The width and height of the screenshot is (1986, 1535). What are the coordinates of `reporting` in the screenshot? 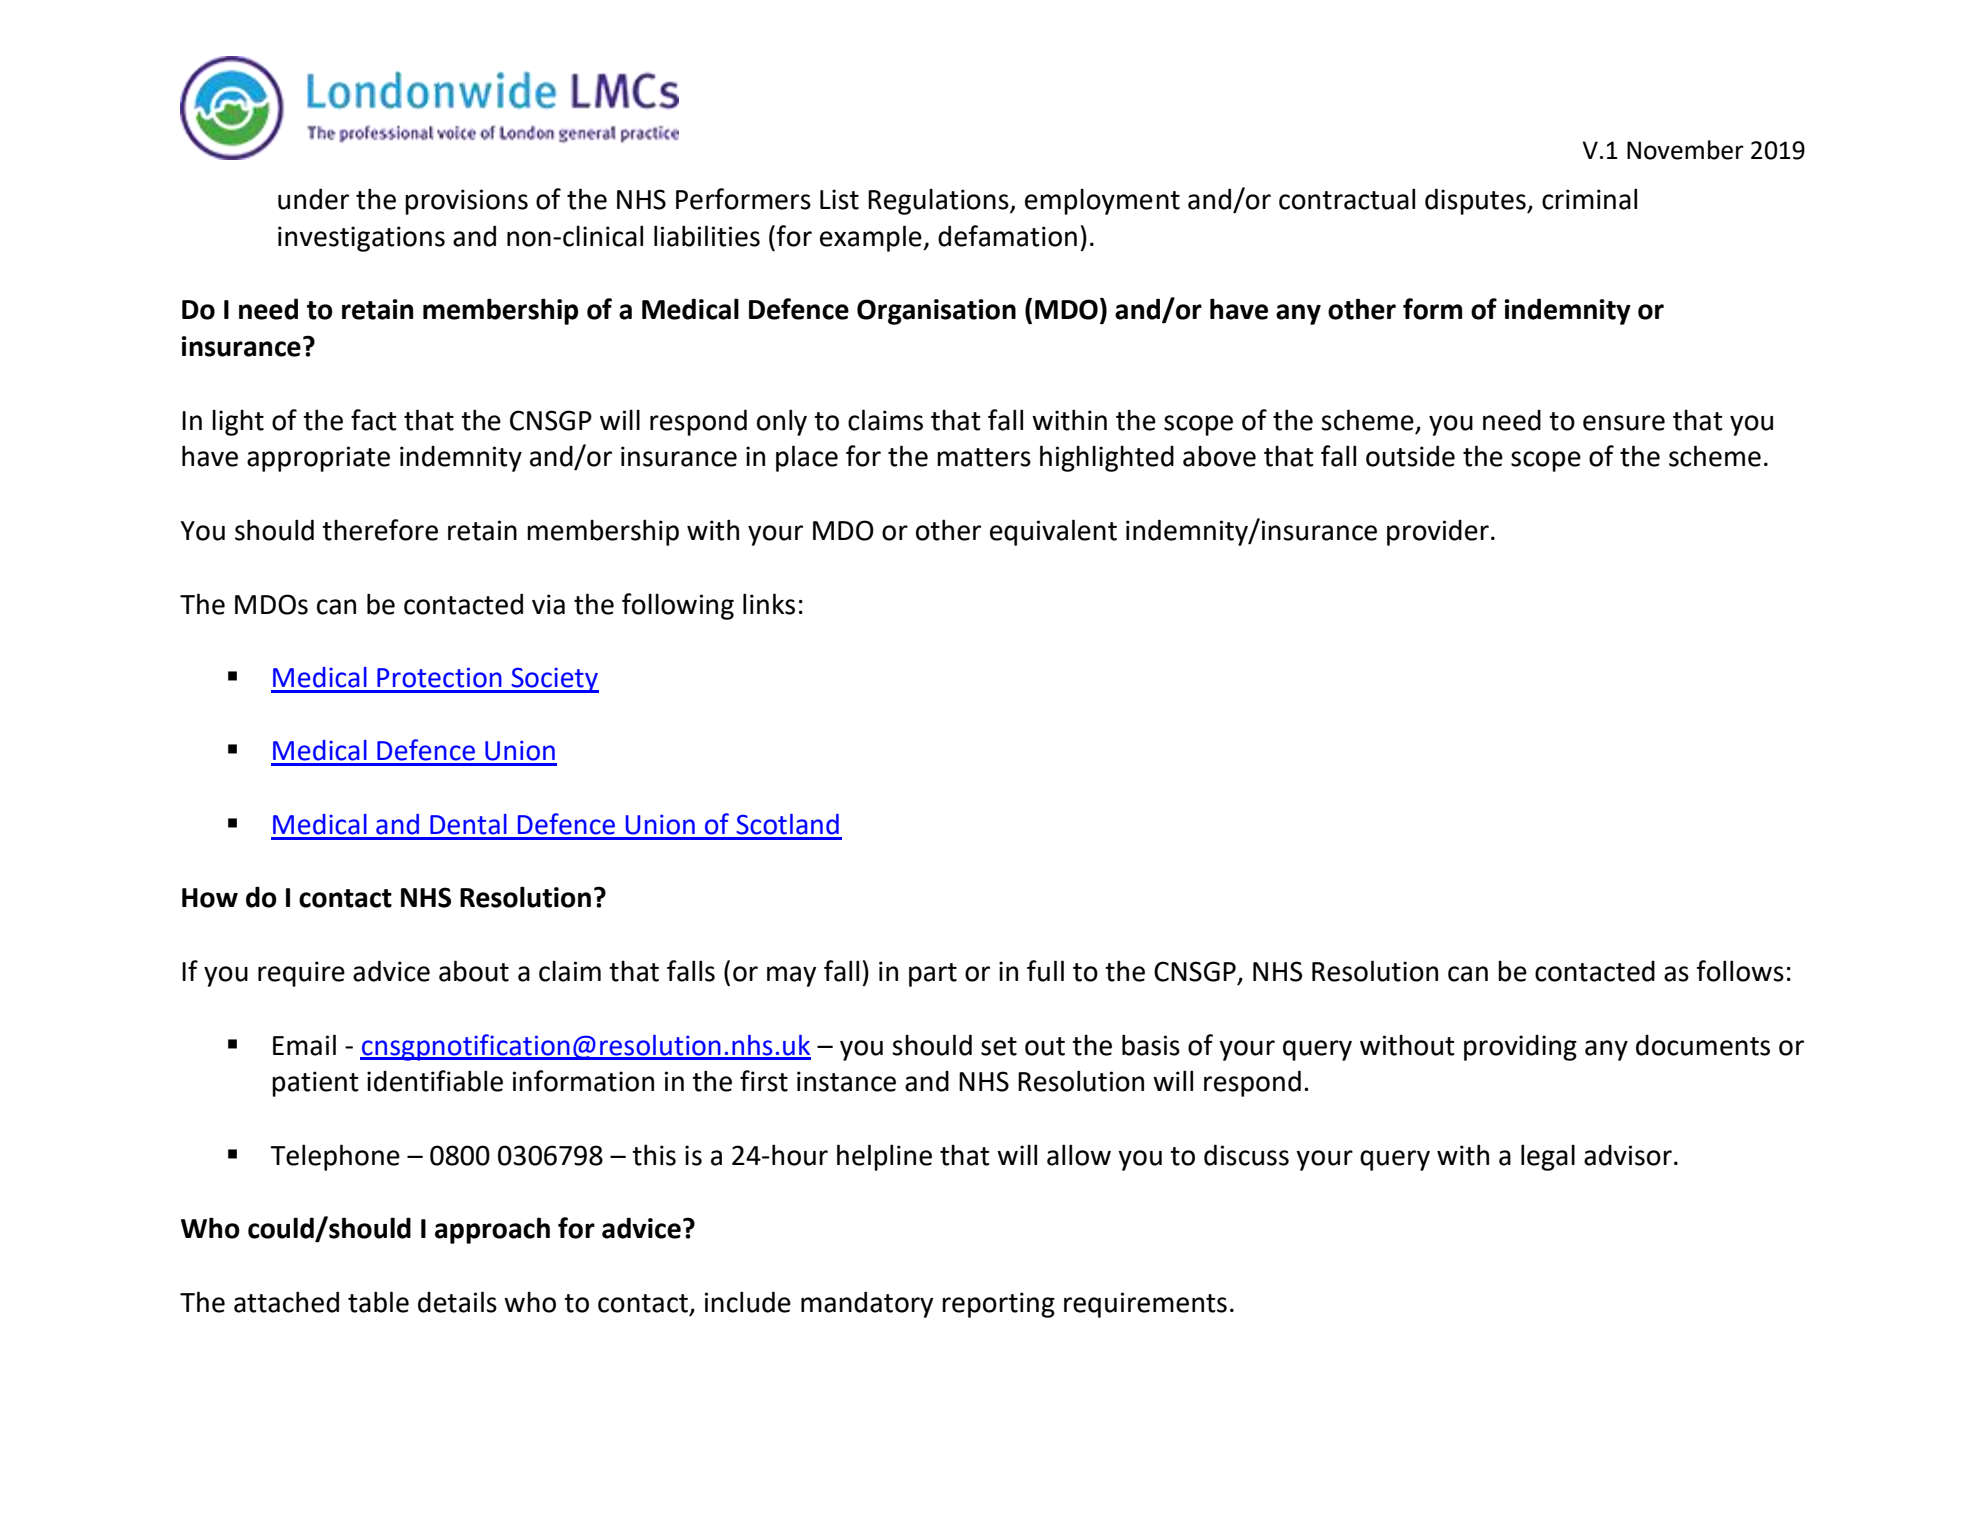 It's located at (998, 1305).
